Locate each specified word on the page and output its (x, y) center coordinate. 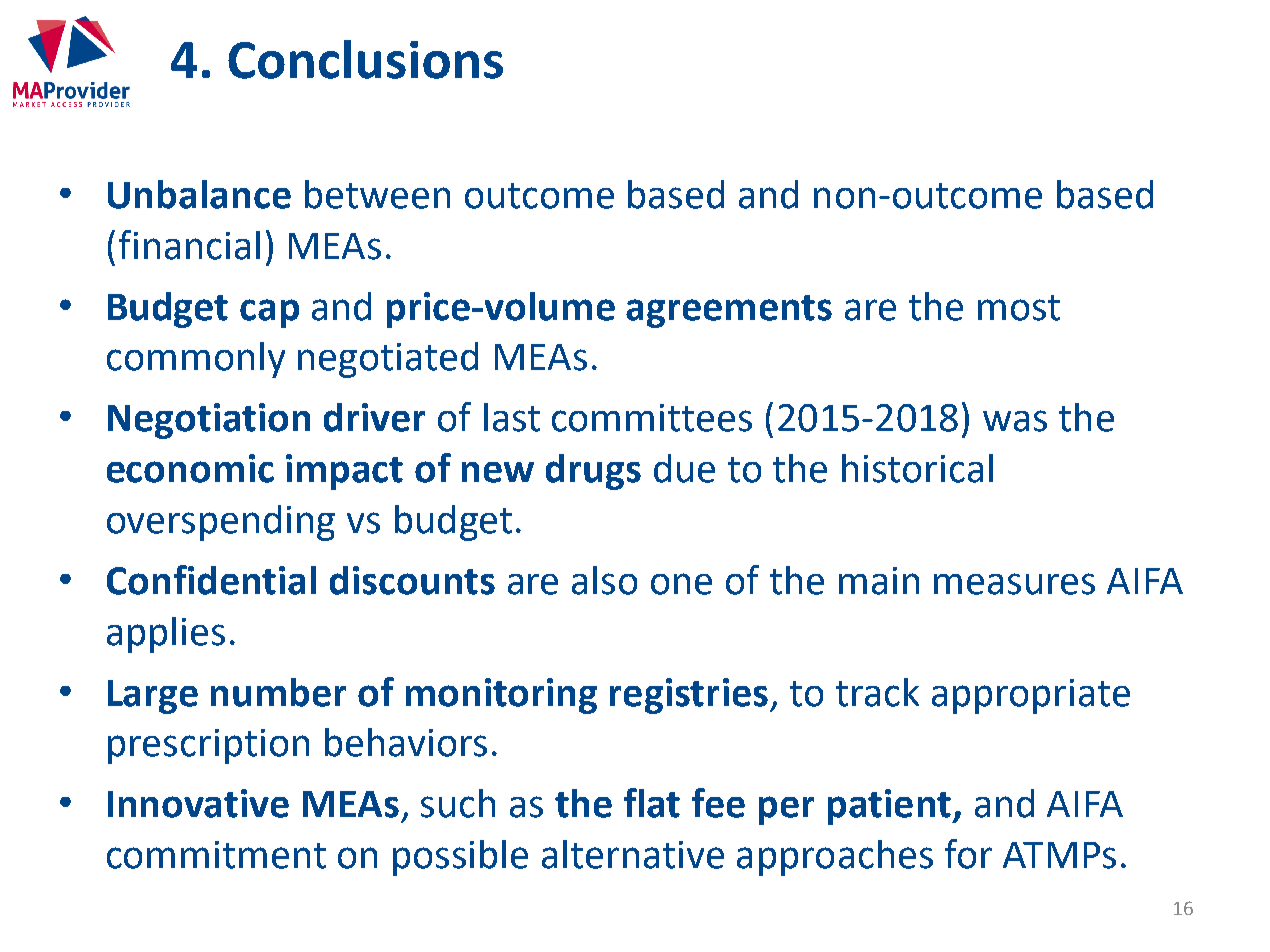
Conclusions (365, 59)
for (968, 854)
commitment (216, 855)
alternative (633, 854)
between (377, 194)
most (1019, 308)
